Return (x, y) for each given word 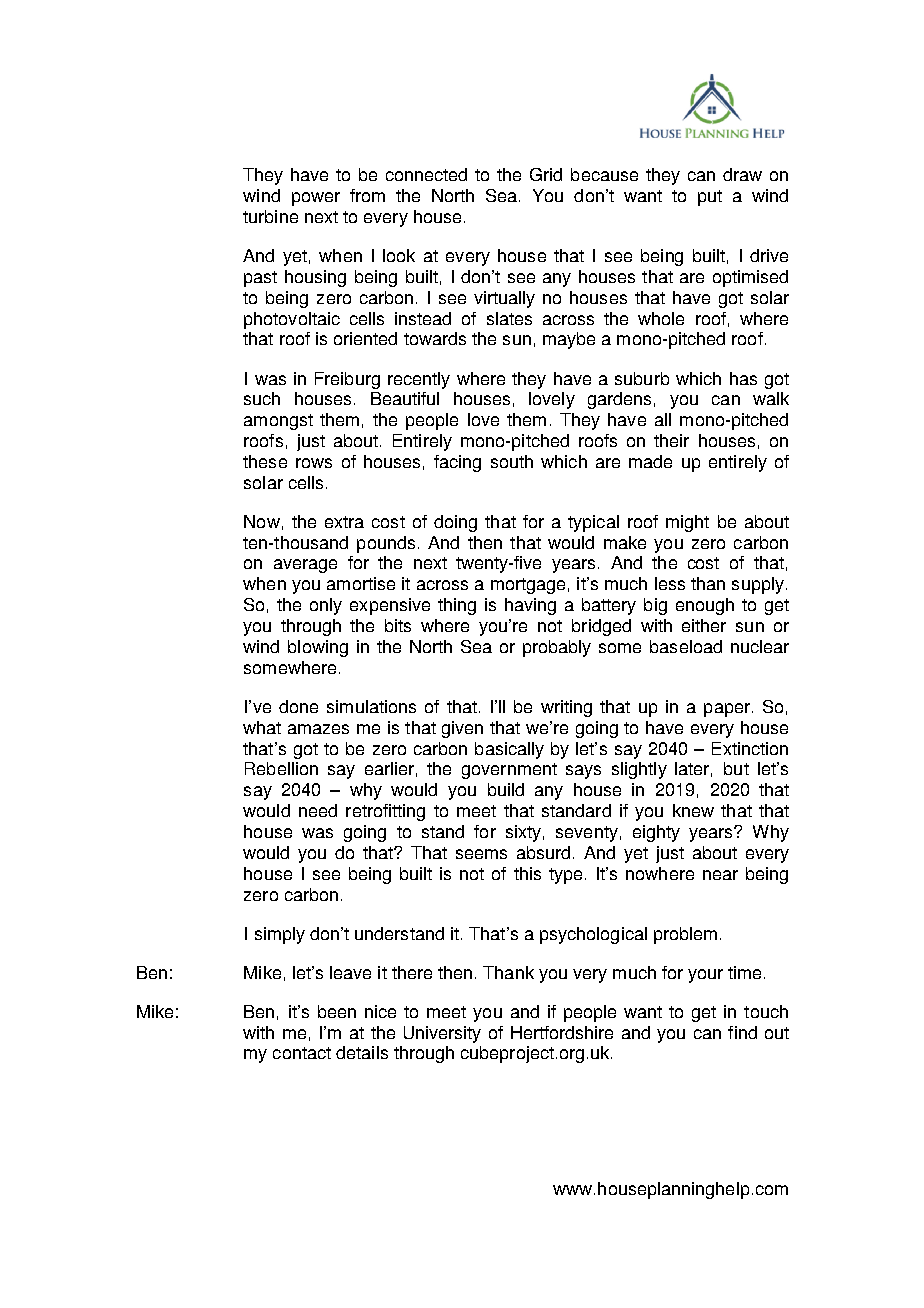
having (530, 606)
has (743, 378)
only (326, 606)
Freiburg (347, 380)
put (710, 198)
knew (693, 810)
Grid (546, 174)
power (316, 199)
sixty (523, 833)
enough (705, 606)
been (337, 1011)
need (318, 810)
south (512, 461)
